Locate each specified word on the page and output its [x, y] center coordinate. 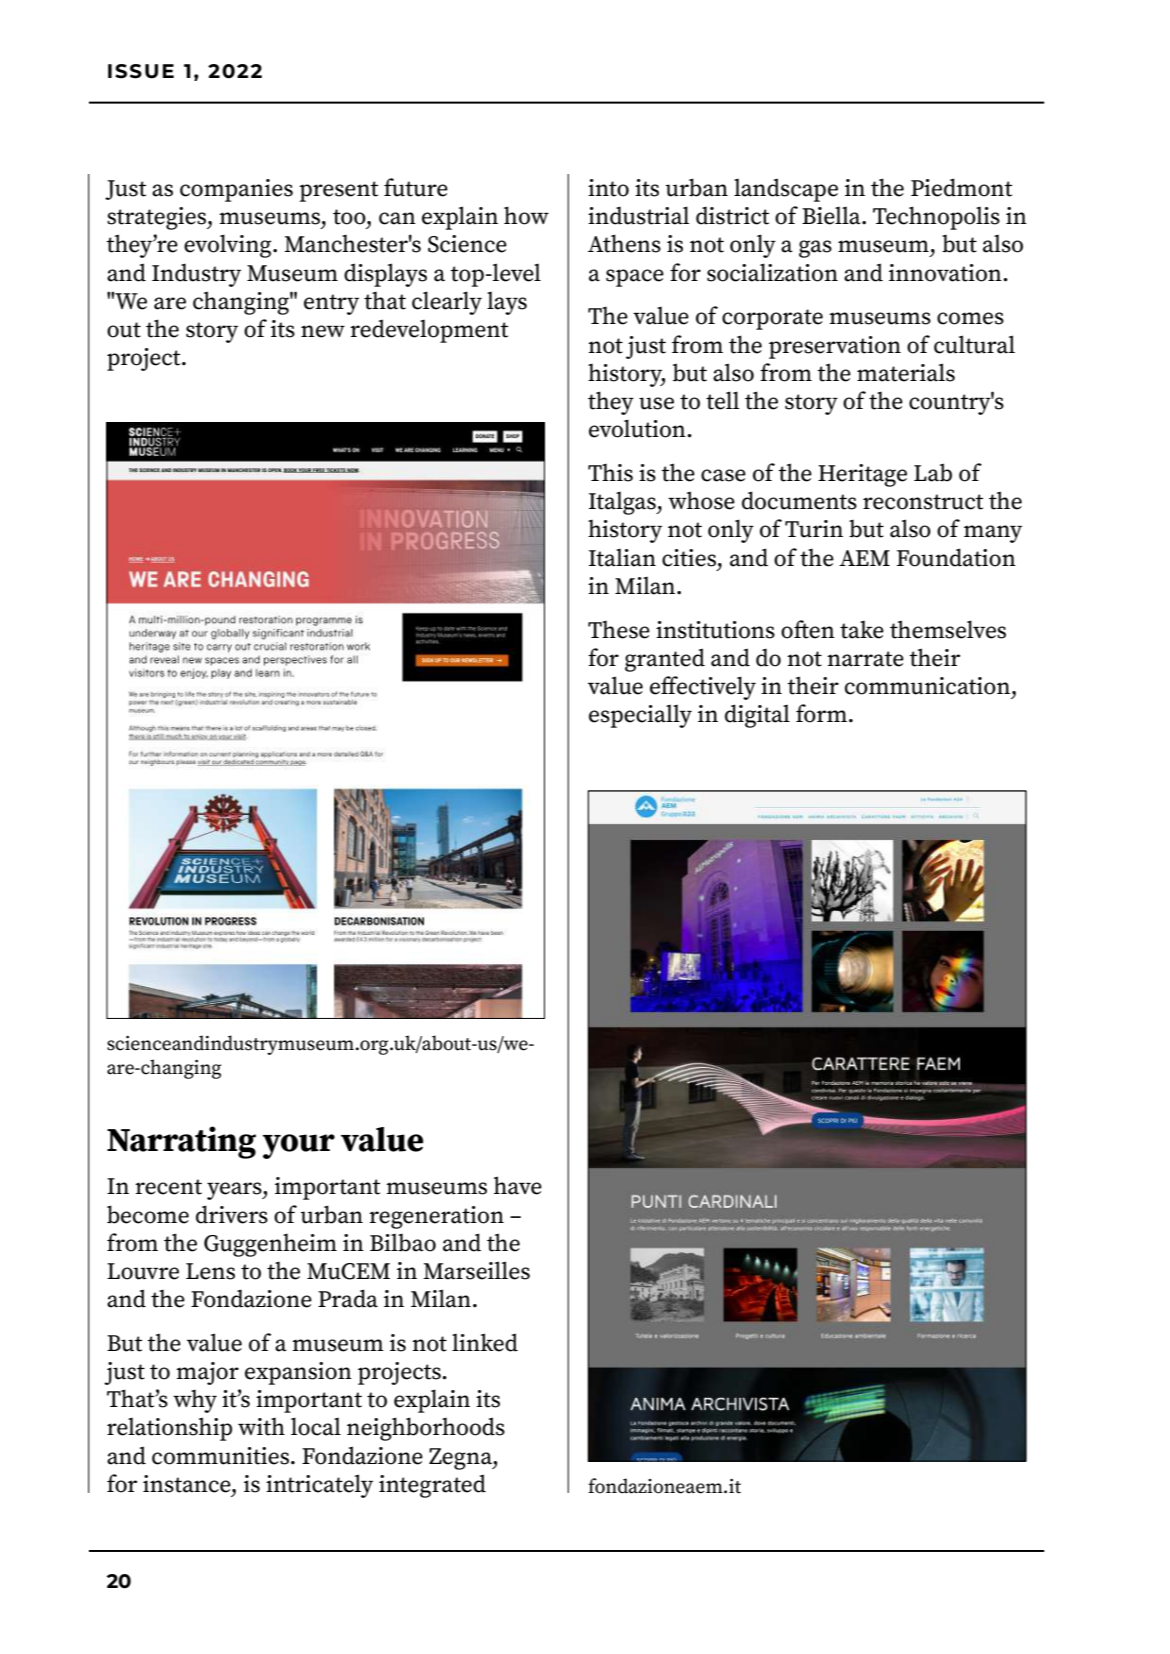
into [608, 188]
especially [640, 716]
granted [665, 660]
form [821, 713]
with [261, 1427]
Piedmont [961, 187]
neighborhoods [426, 1429]
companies [236, 190]
